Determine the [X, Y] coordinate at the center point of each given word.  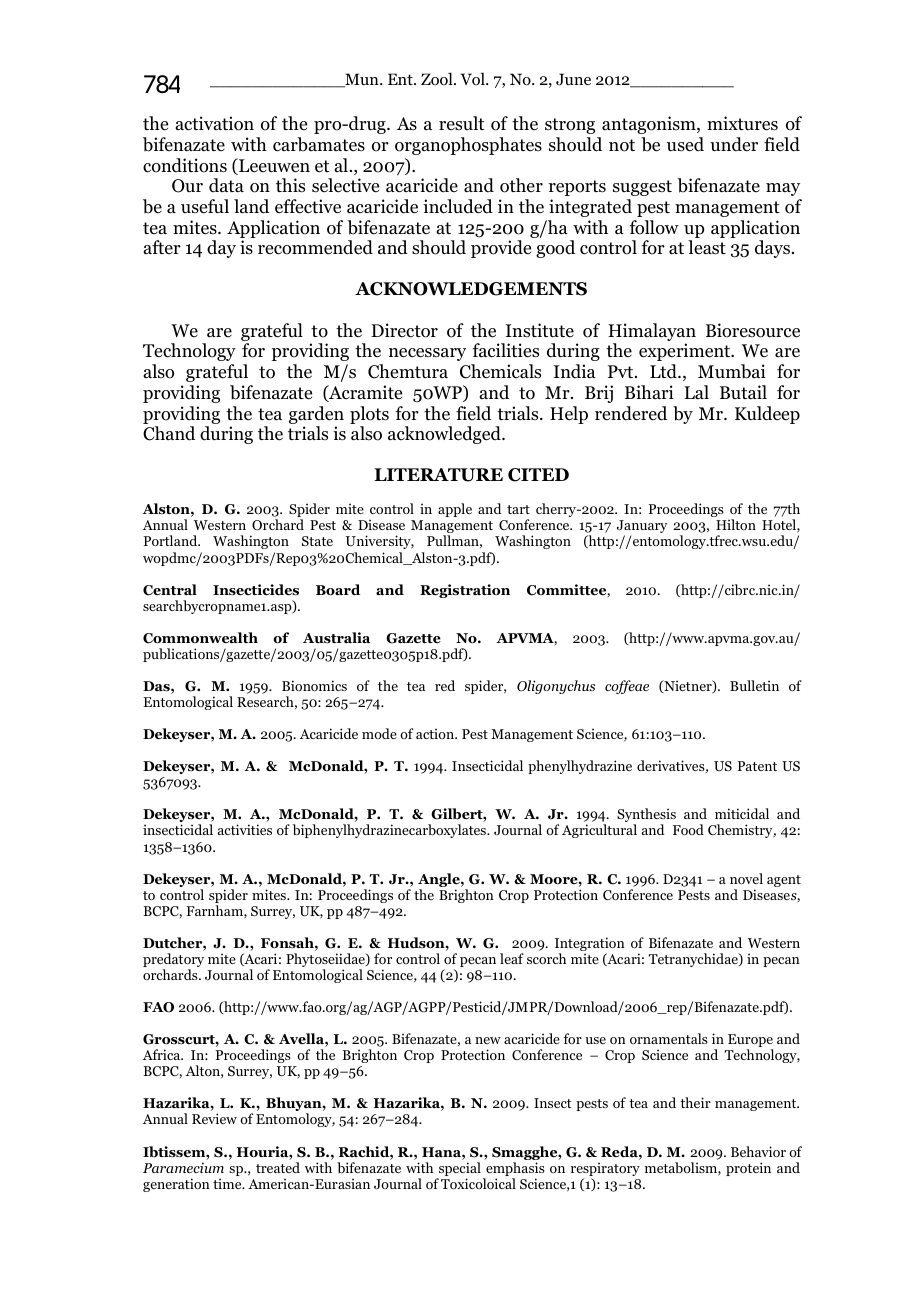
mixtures [742, 123]
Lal [696, 392]
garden [316, 415]
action [436, 733]
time [228, 1183]
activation [214, 123]
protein [748, 1169]
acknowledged [445, 435]
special [459, 1170]
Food [688, 829]
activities [245, 829]
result [461, 123]
